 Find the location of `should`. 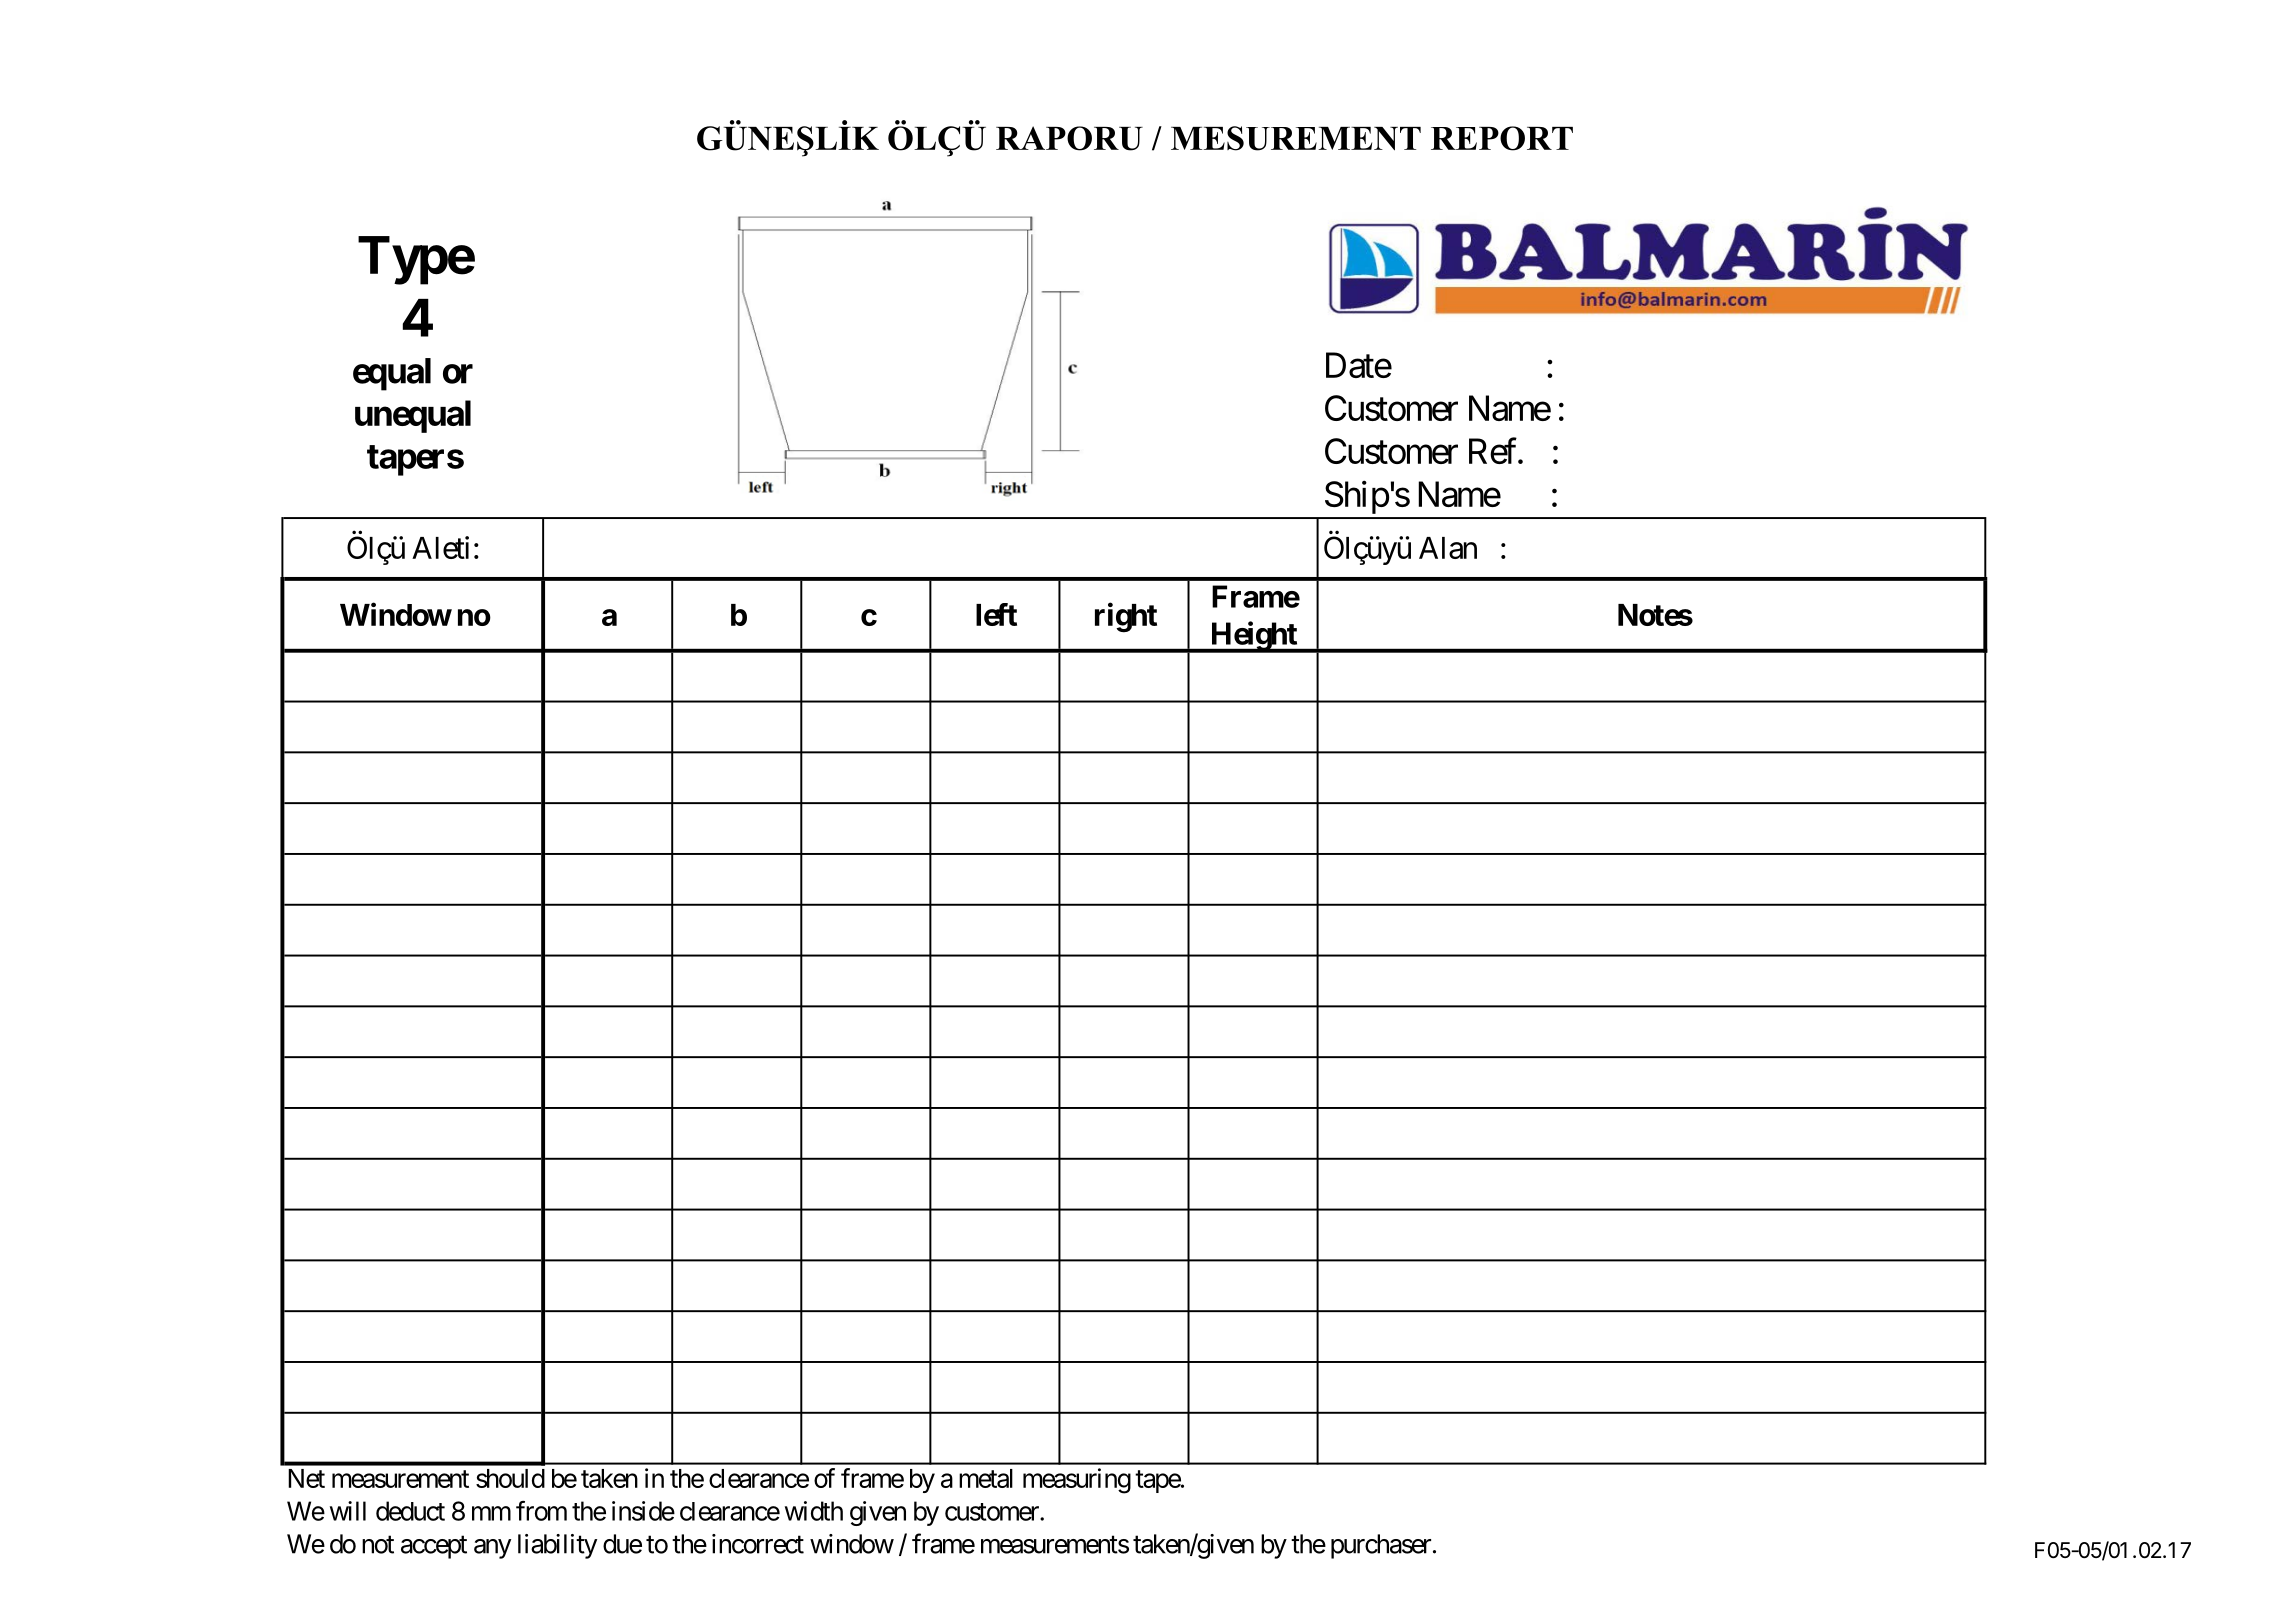

should is located at coordinates (510, 1478).
